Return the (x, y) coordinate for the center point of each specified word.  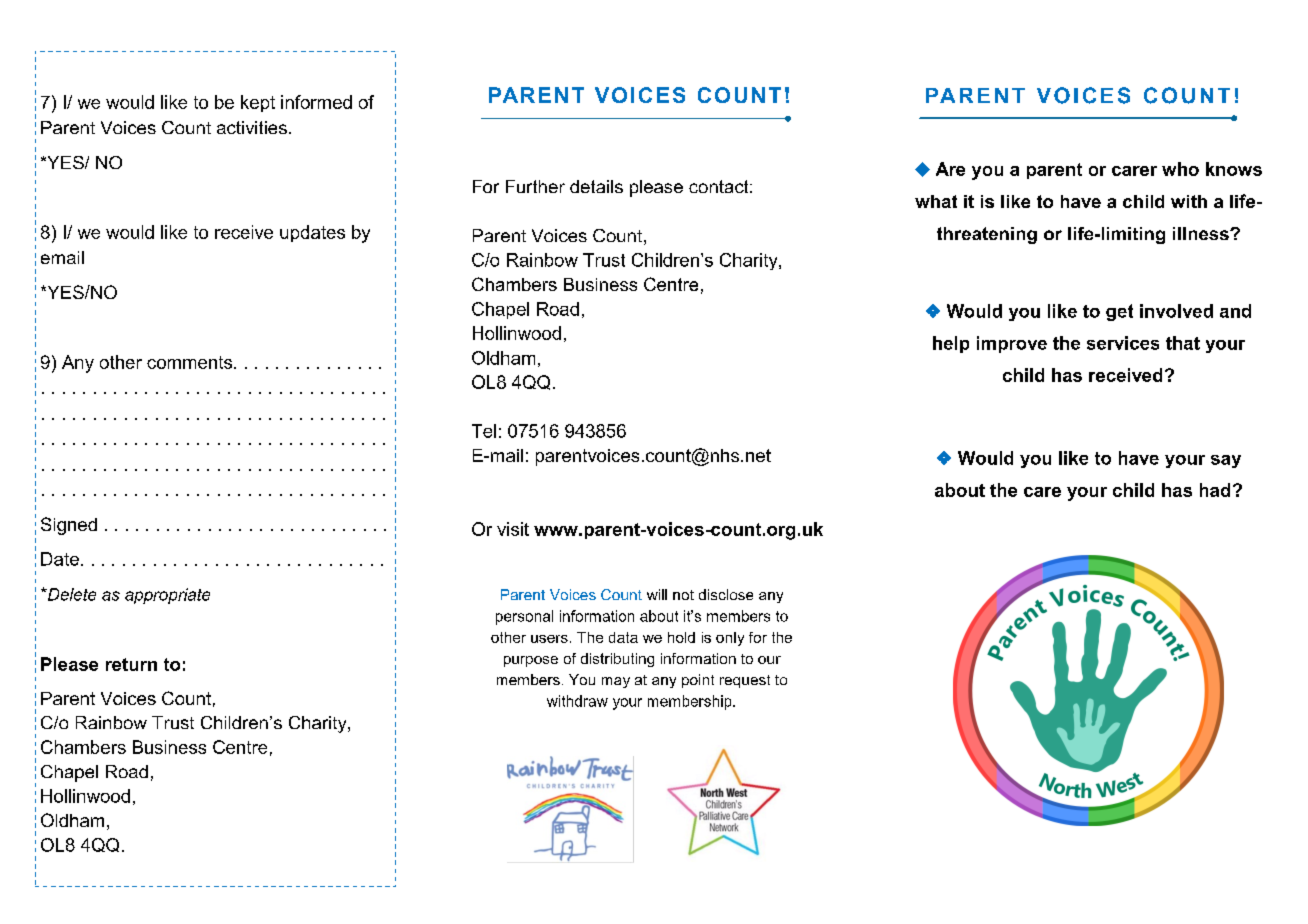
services (1123, 343)
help (951, 344)
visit (513, 529)
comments (189, 362)
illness (1202, 233)
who (1180, 169)
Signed (69, 526)
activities (252, 127)
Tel (484, 431)
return (131, 664)
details (596, 186)
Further (535, 186)
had (1215, 490)
